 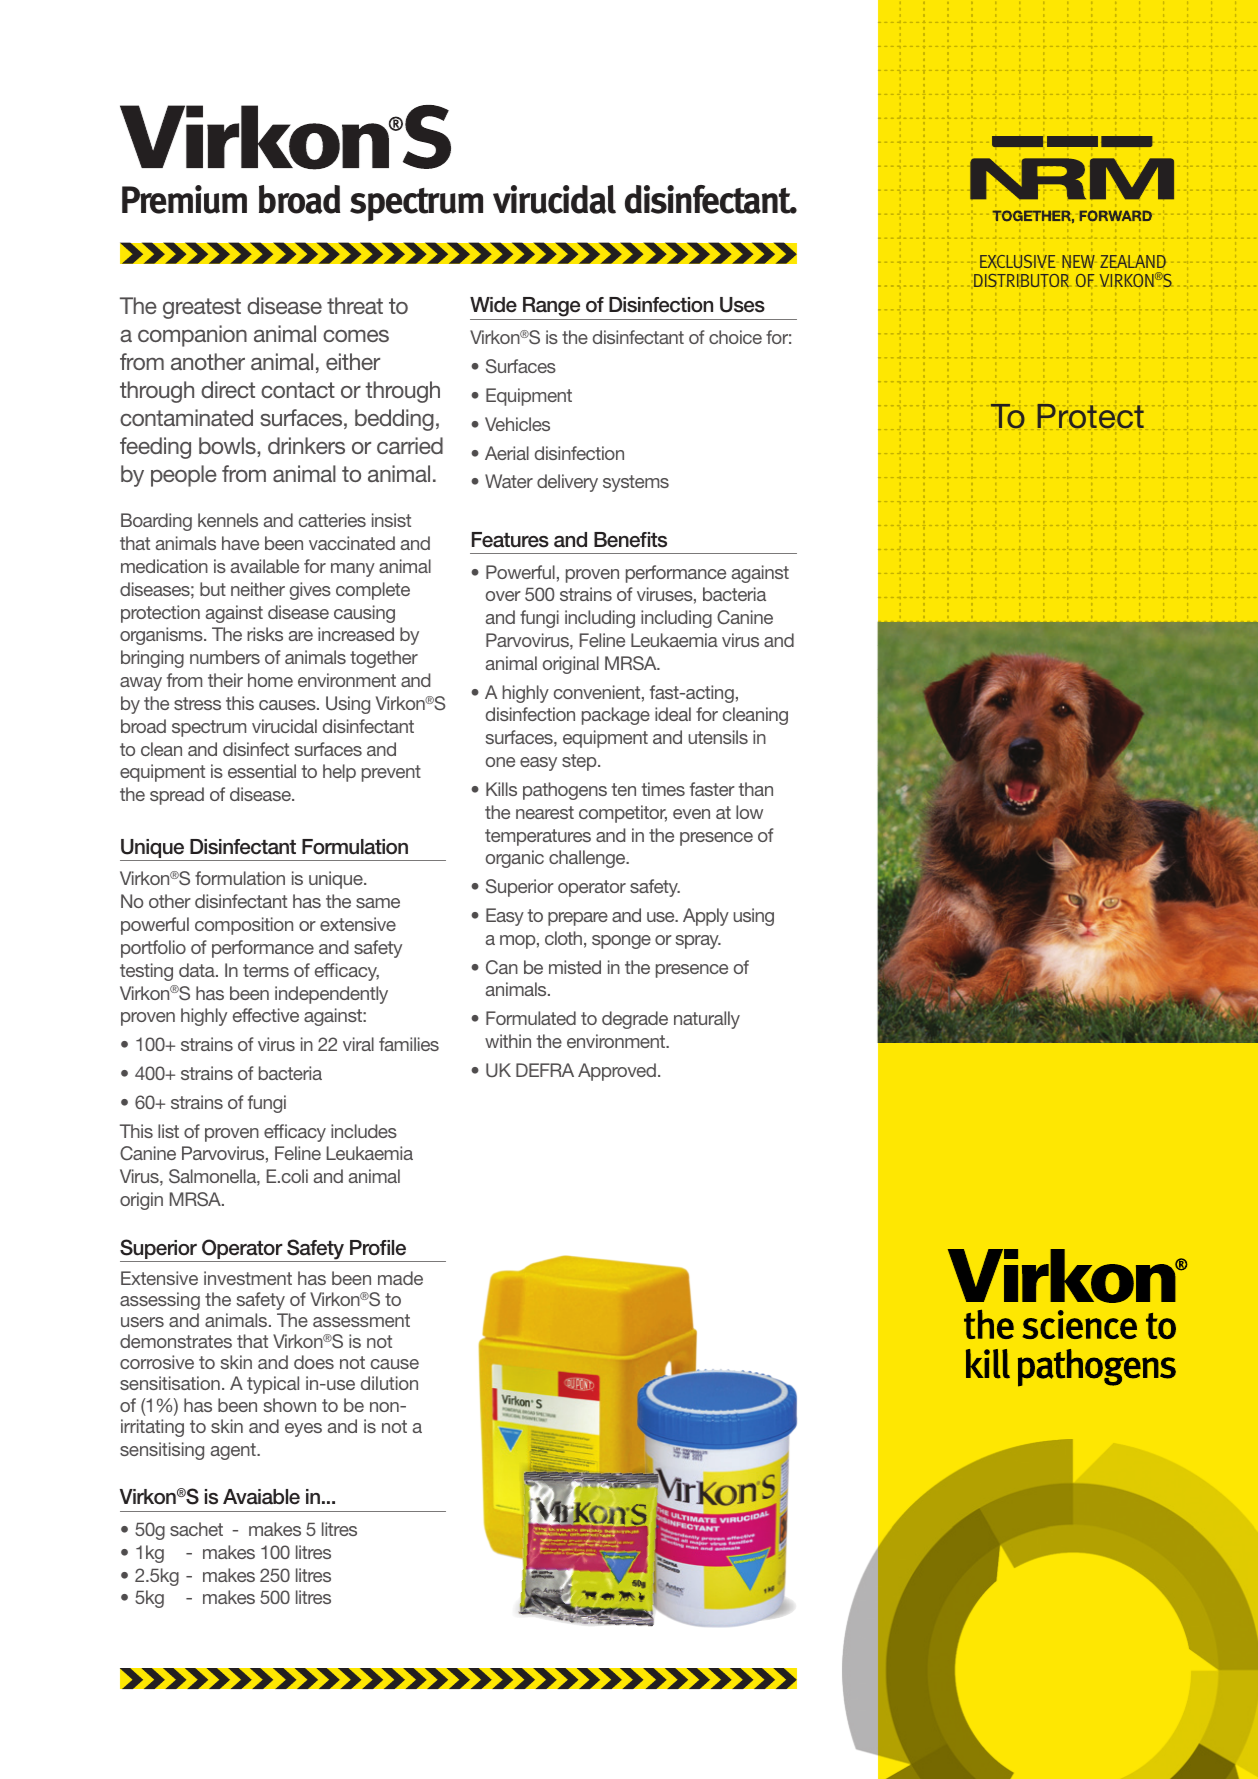 What do you see at coordinates (184, 199) in the screenshot?
I see `Premium` at bounding box center [184, 199].
